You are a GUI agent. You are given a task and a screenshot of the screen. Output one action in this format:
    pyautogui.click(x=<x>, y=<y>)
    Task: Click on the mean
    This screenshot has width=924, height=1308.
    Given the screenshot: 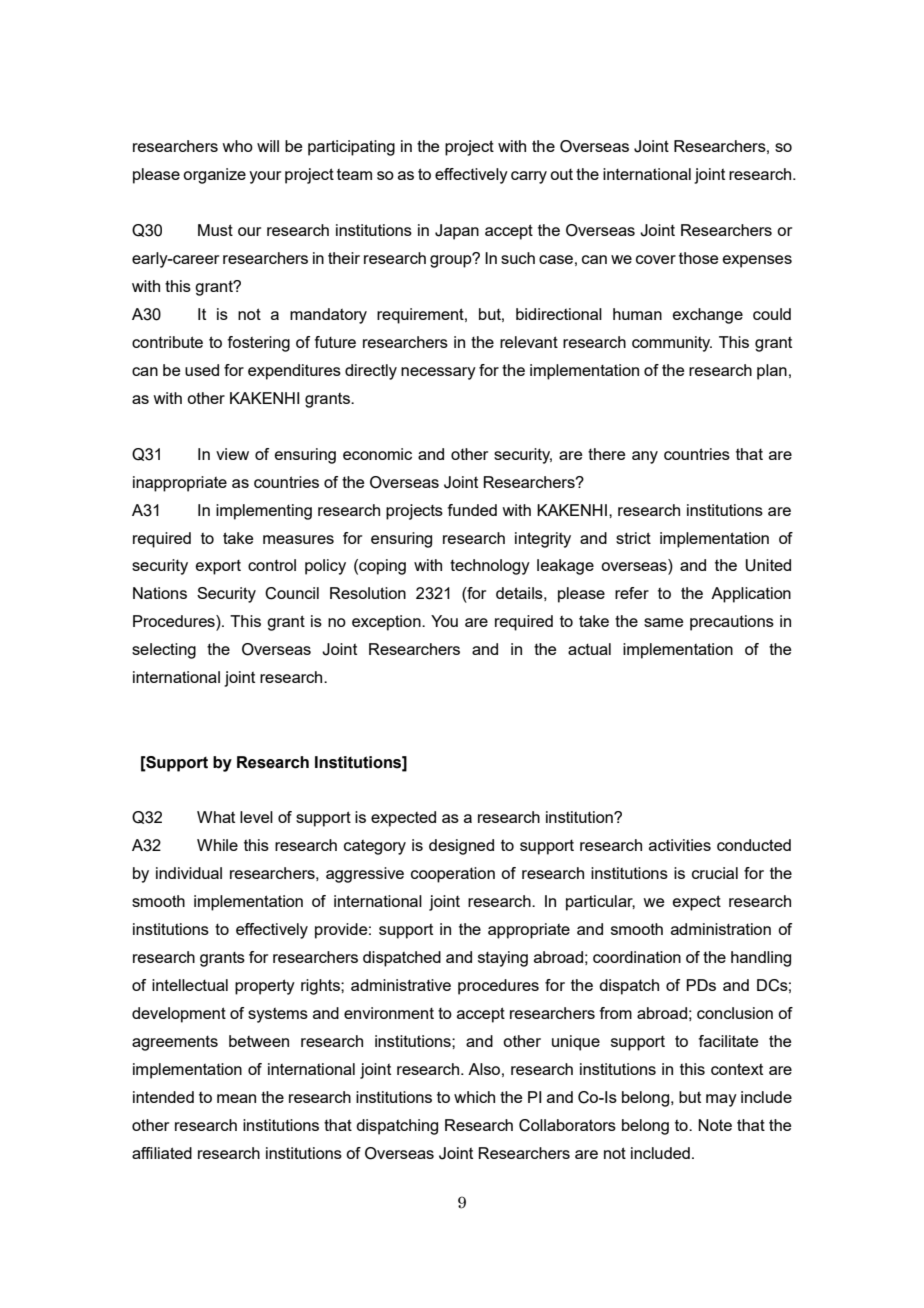 What is the action you would take?
    pyautogui.click(x=236, y=1098)
